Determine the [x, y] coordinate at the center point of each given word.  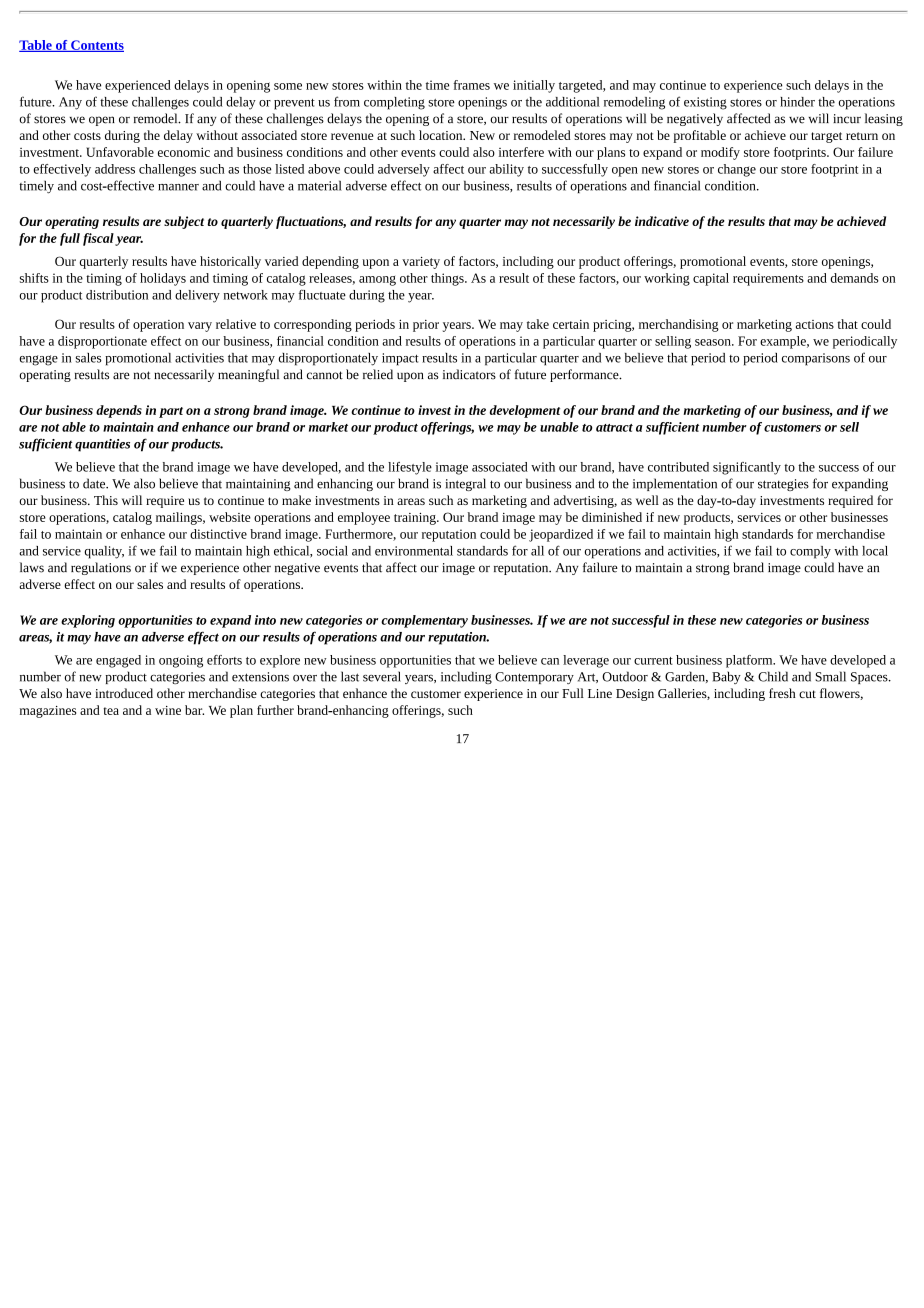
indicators [469, 374]
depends [119, 411]
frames [471, 85]
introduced [124, 693]
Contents [96, 46]
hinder [797, 102]
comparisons [816, 359]
